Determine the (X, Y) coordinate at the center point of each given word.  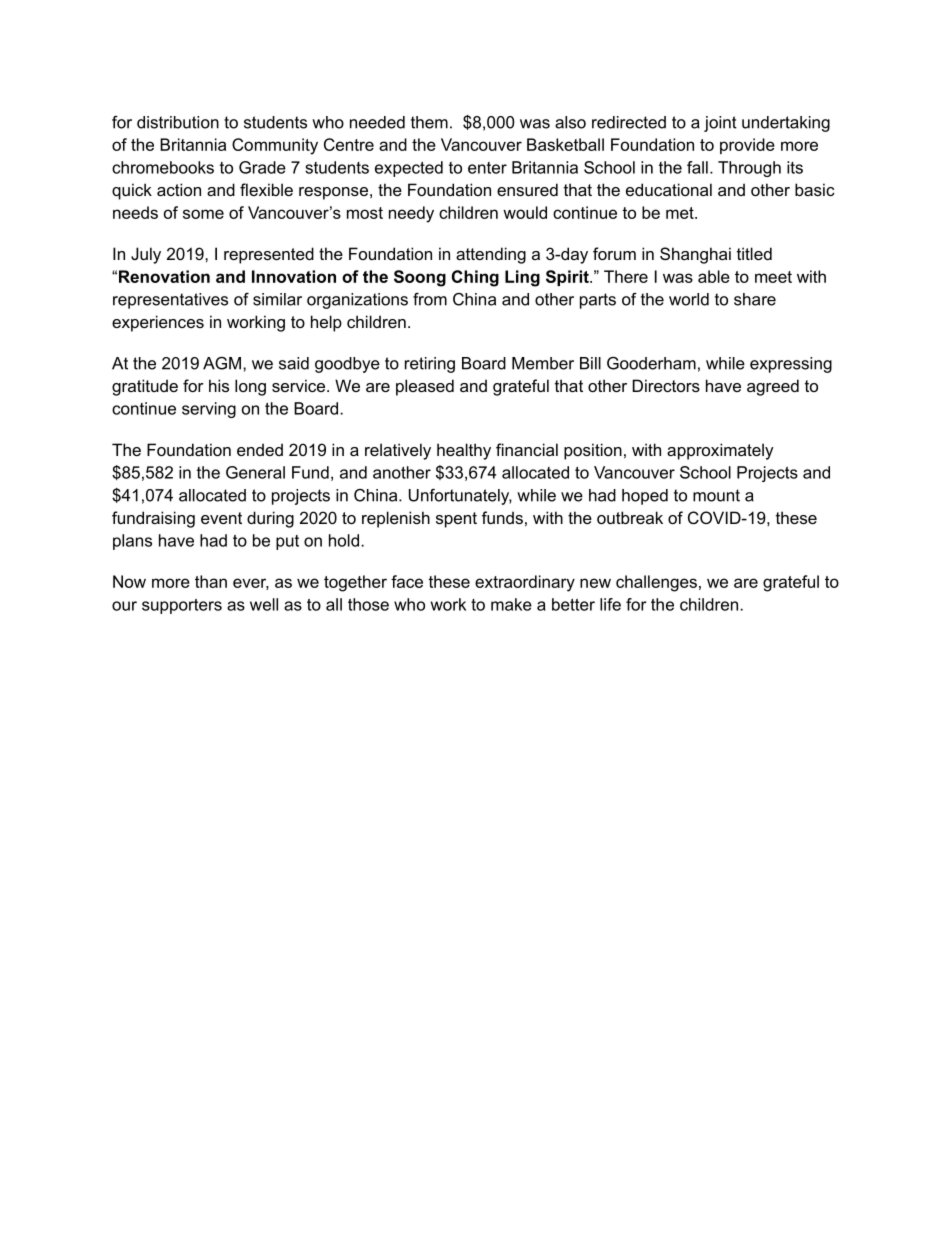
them (429, 122)
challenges (656, 583)
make (511, 604)
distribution (178, 122)
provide (747, 146)
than (211, 581)
